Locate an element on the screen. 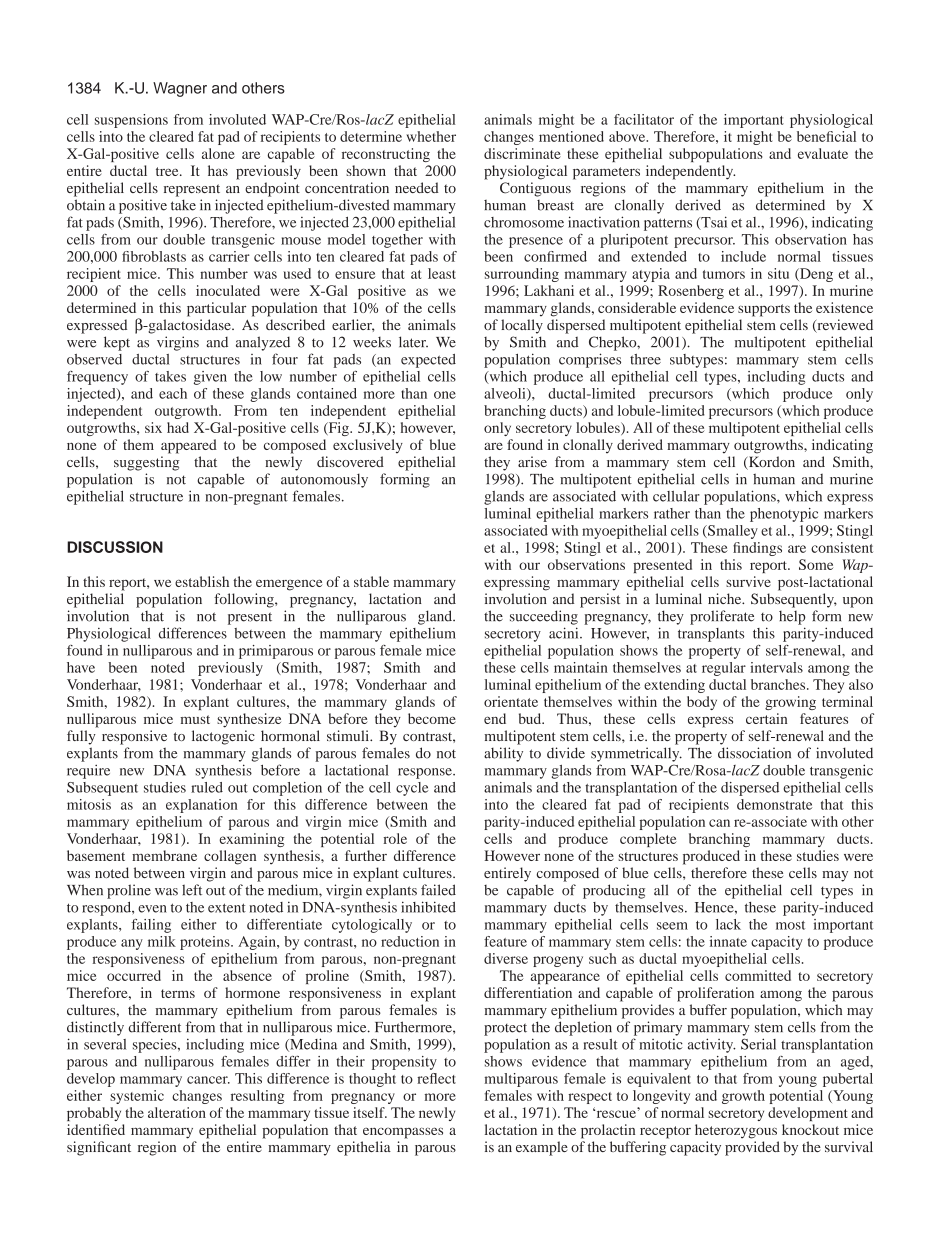  help is located at coordinates (792, 618).
